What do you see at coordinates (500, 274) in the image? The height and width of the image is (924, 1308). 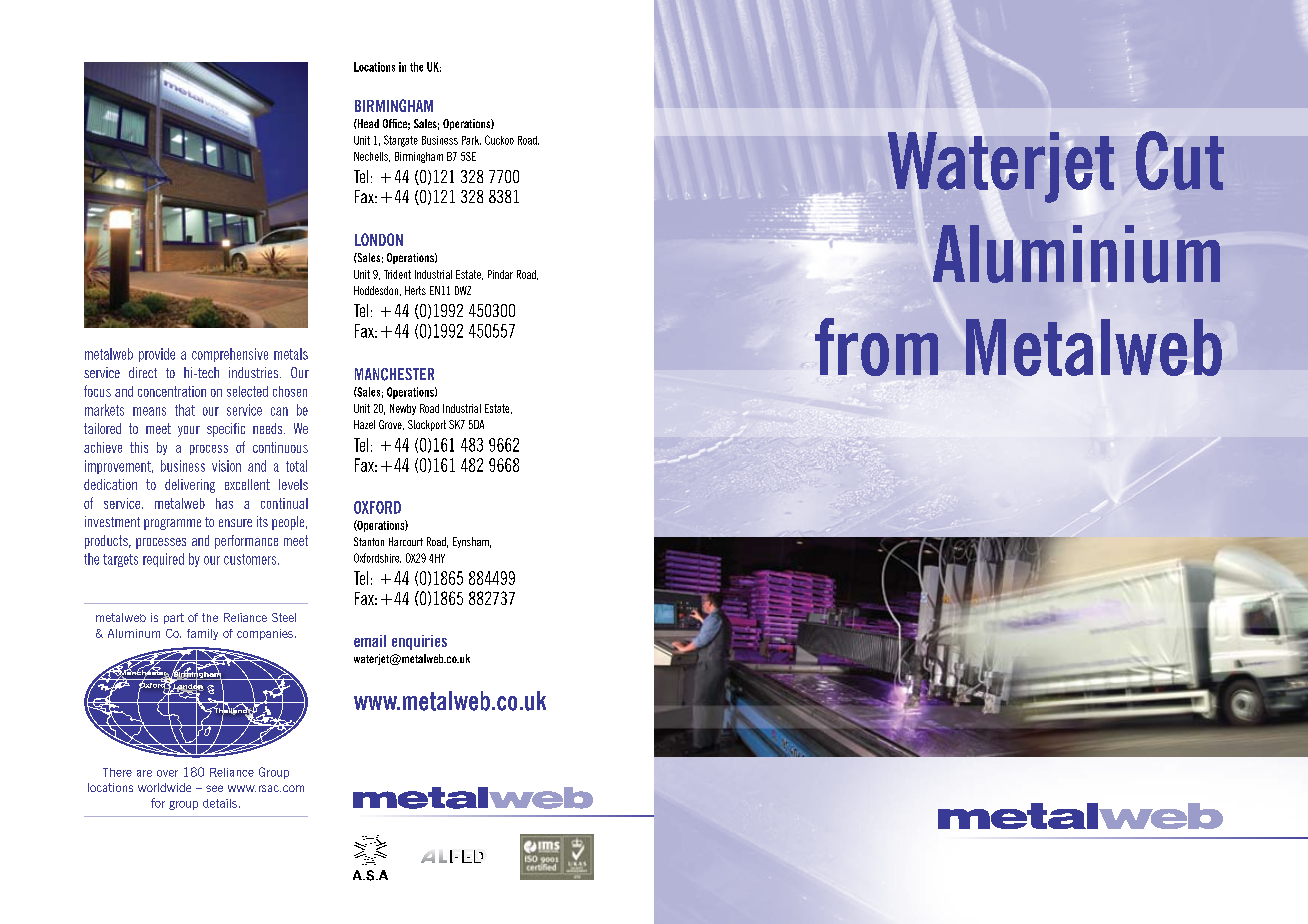 I see `Pindar` at bounding box center [500, 274].
